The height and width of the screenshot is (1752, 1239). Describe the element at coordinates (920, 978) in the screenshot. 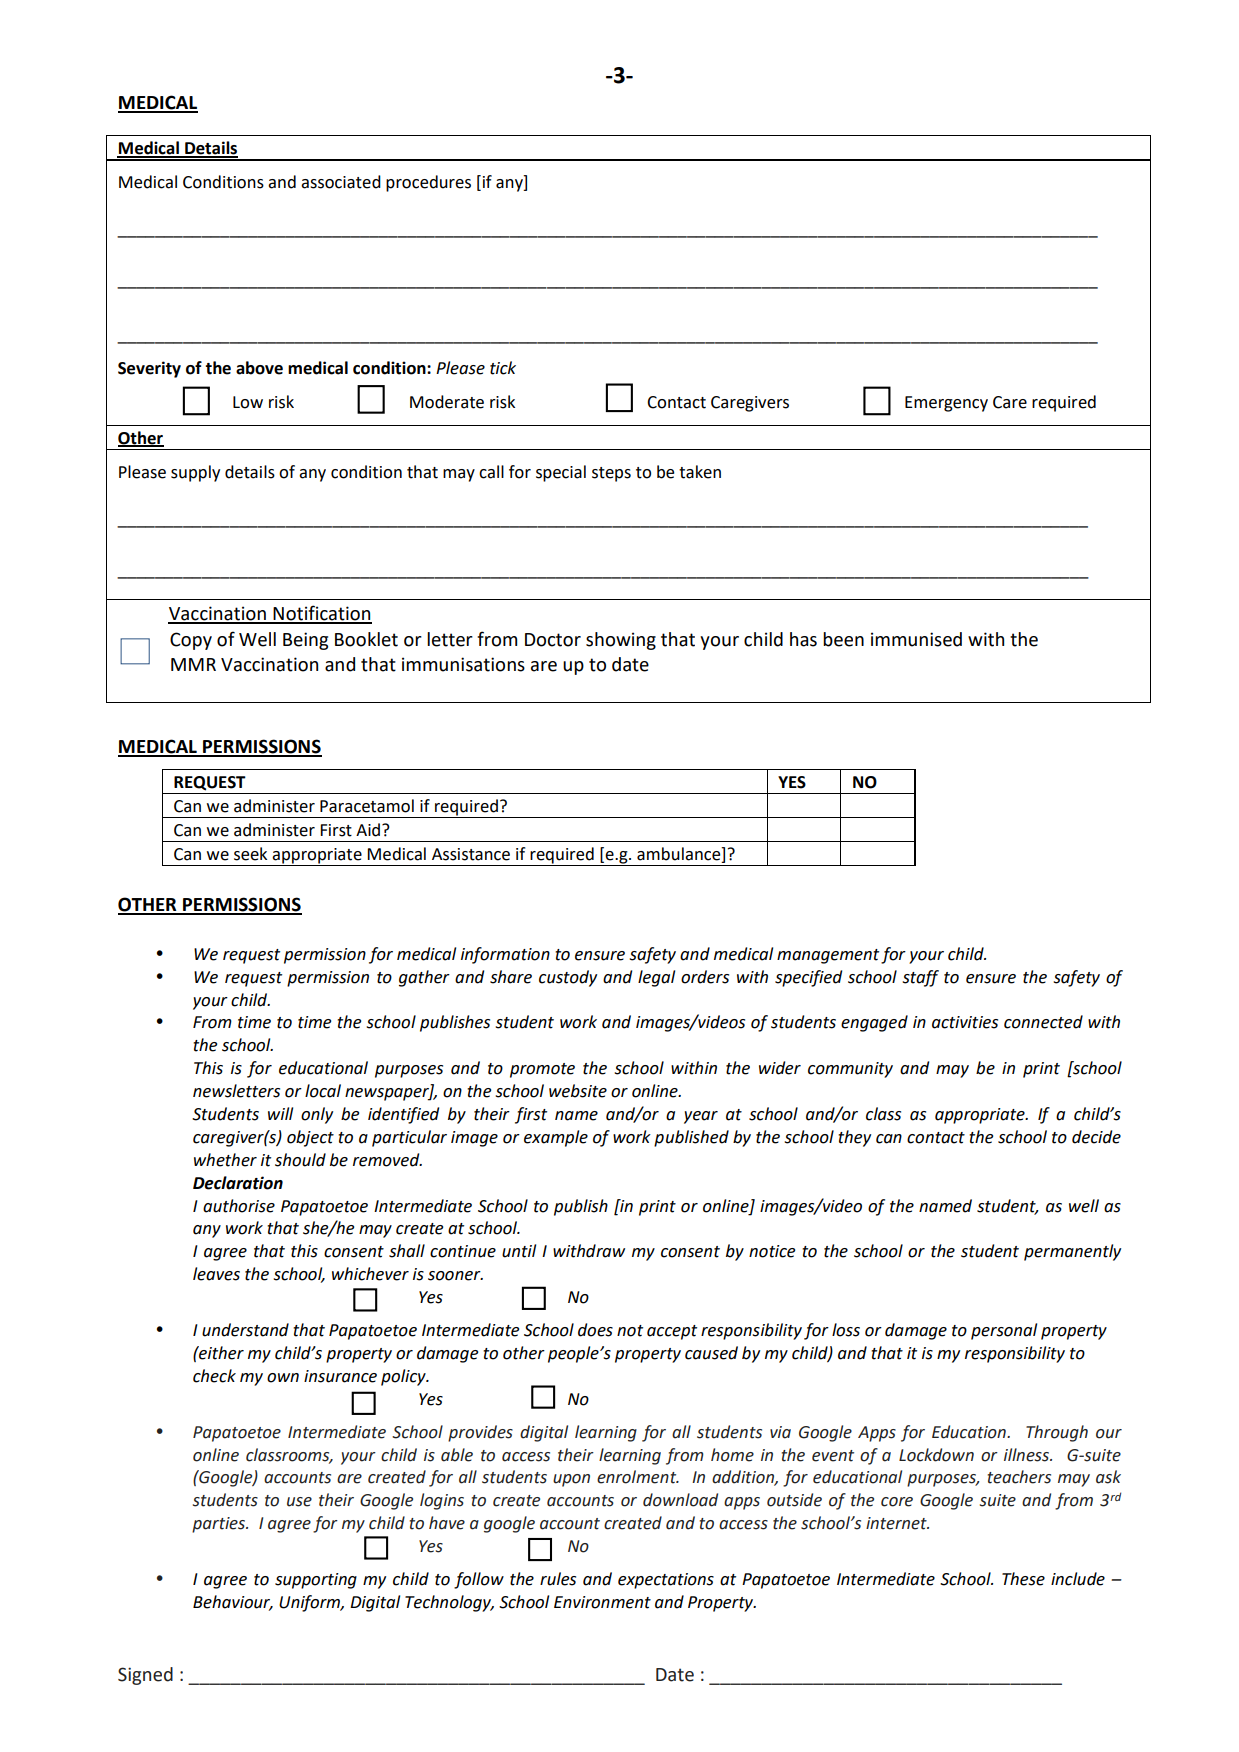

I see `staff` at that location.
